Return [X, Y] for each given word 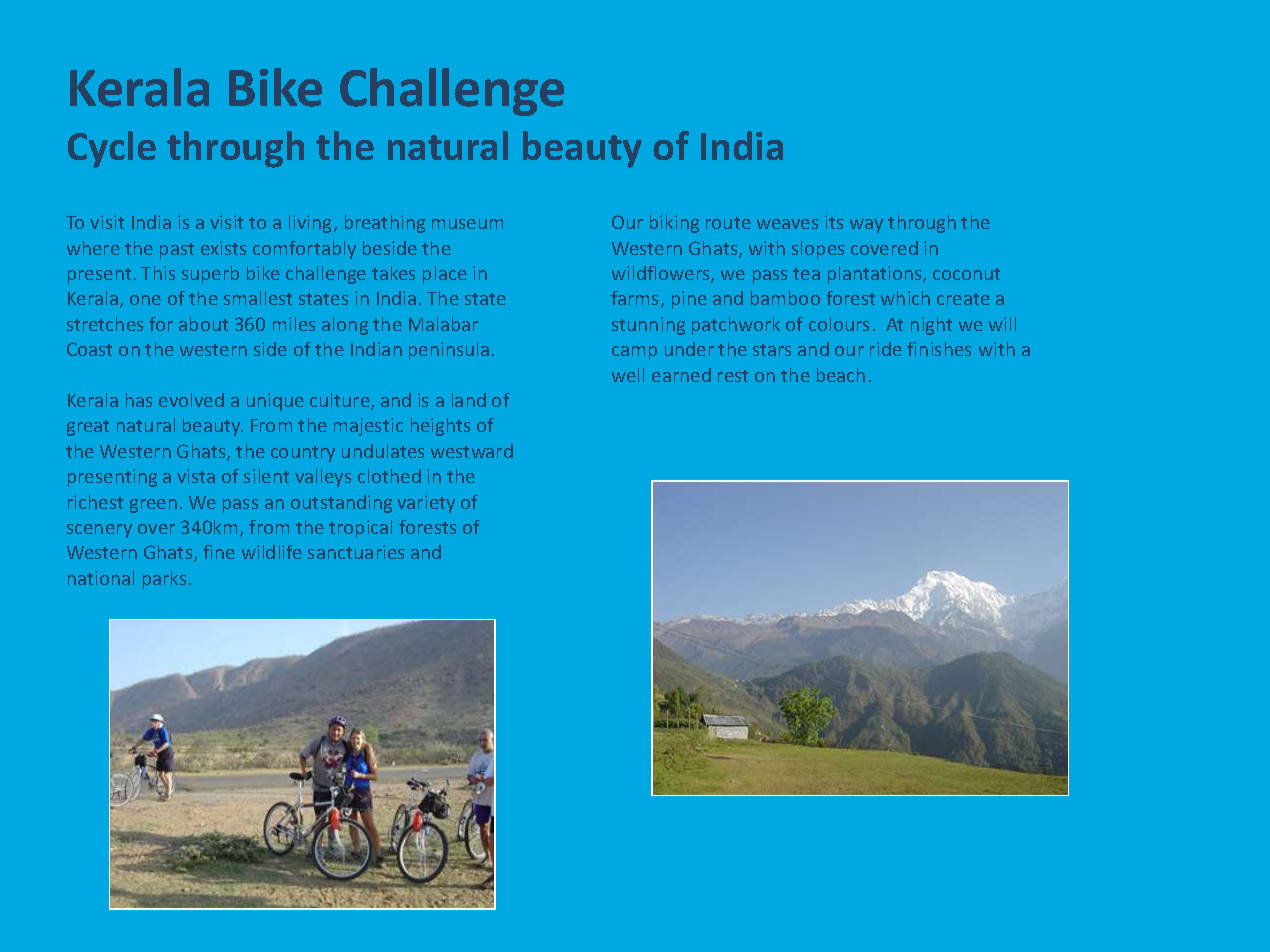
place [445, 275]
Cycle [112, 149]
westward [472, 451]
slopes [818, 250]
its [834, 222]
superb [210, 275]
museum [467, 224]
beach [841, 375]
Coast [89, 349]
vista [196, 476]
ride [886, 349]
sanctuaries [356, 552]
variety [426, 504]
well [628, 375]
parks [164, 580]
